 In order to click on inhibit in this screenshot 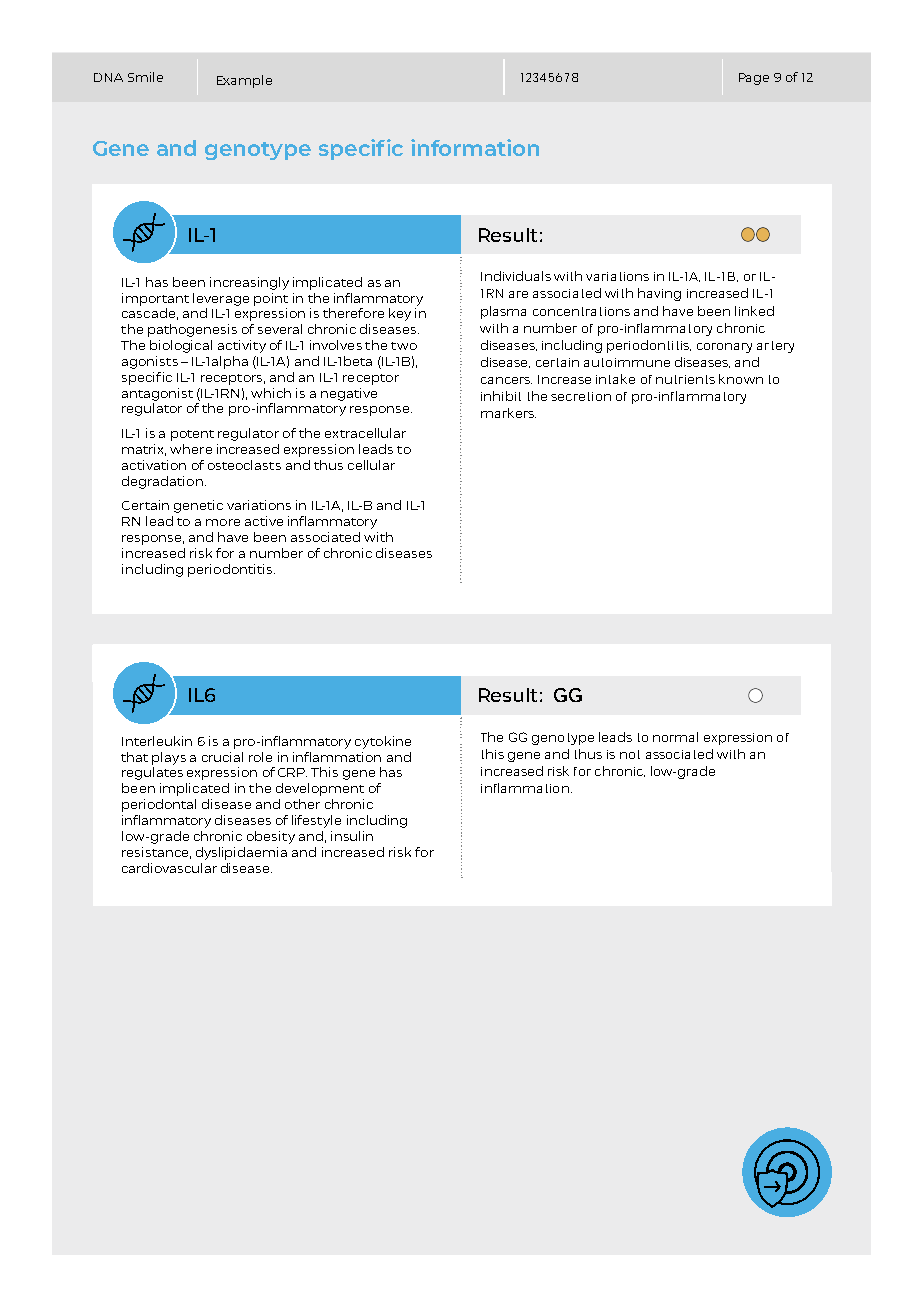, I will do `click(501, 396)`.
